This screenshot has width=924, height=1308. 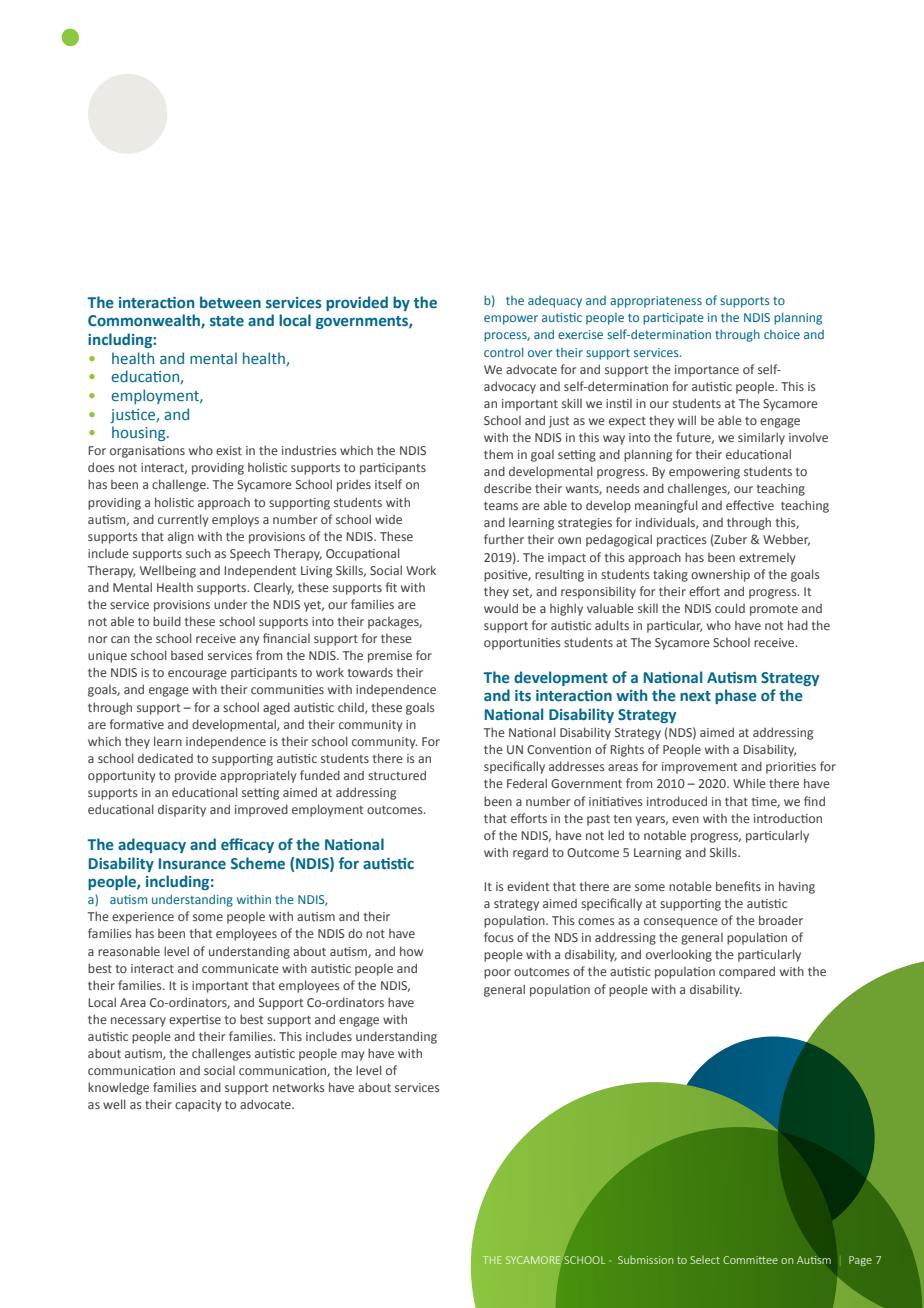 I want to click on poor, so click(x=497, y=974).
